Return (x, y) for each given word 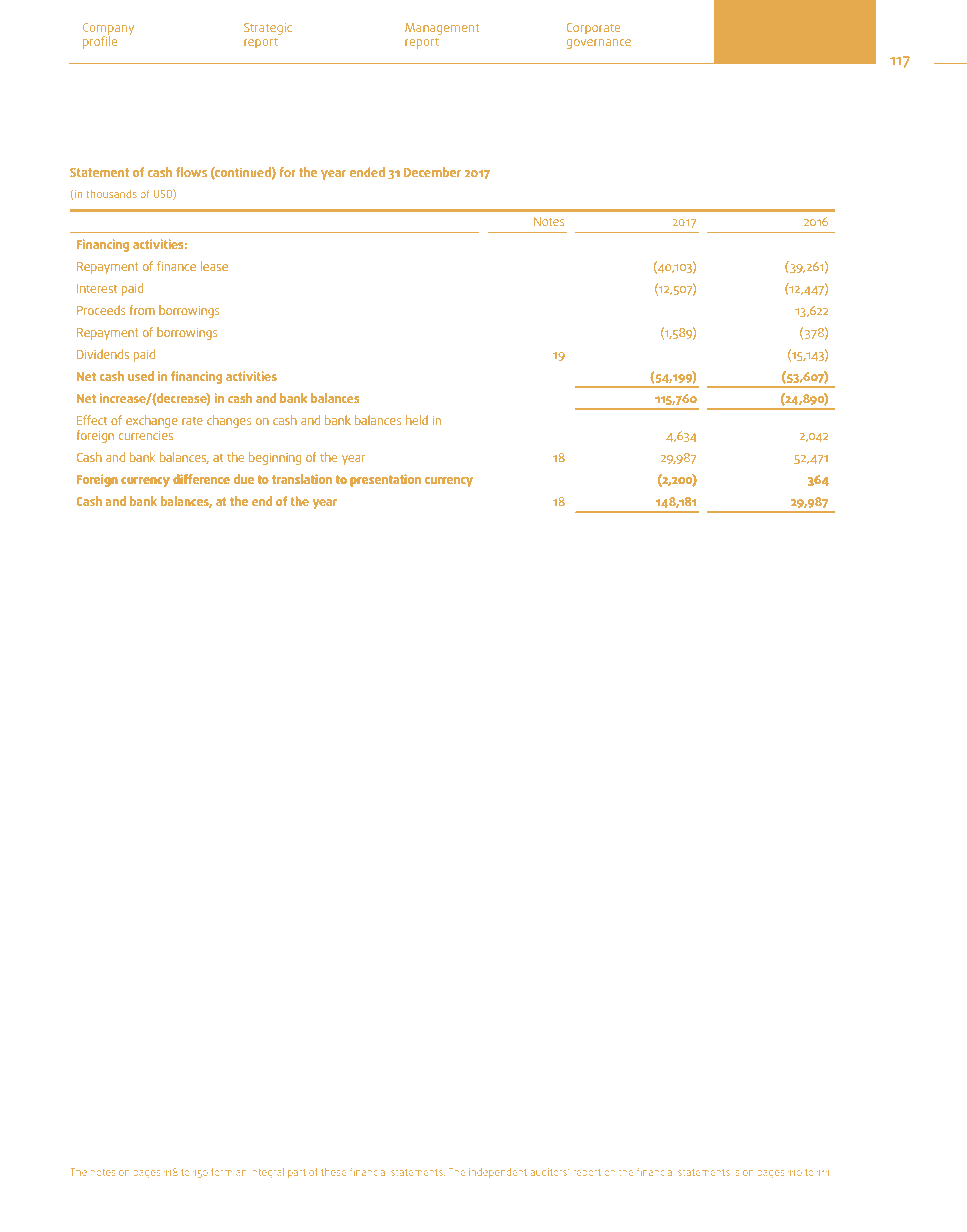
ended (367, 172)
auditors (549, 1172)
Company (108, 30)
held (417, 420)
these (334, 1172)
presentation (385, 480)
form (221, 1171)
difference (201, 479)
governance (598, 44)
